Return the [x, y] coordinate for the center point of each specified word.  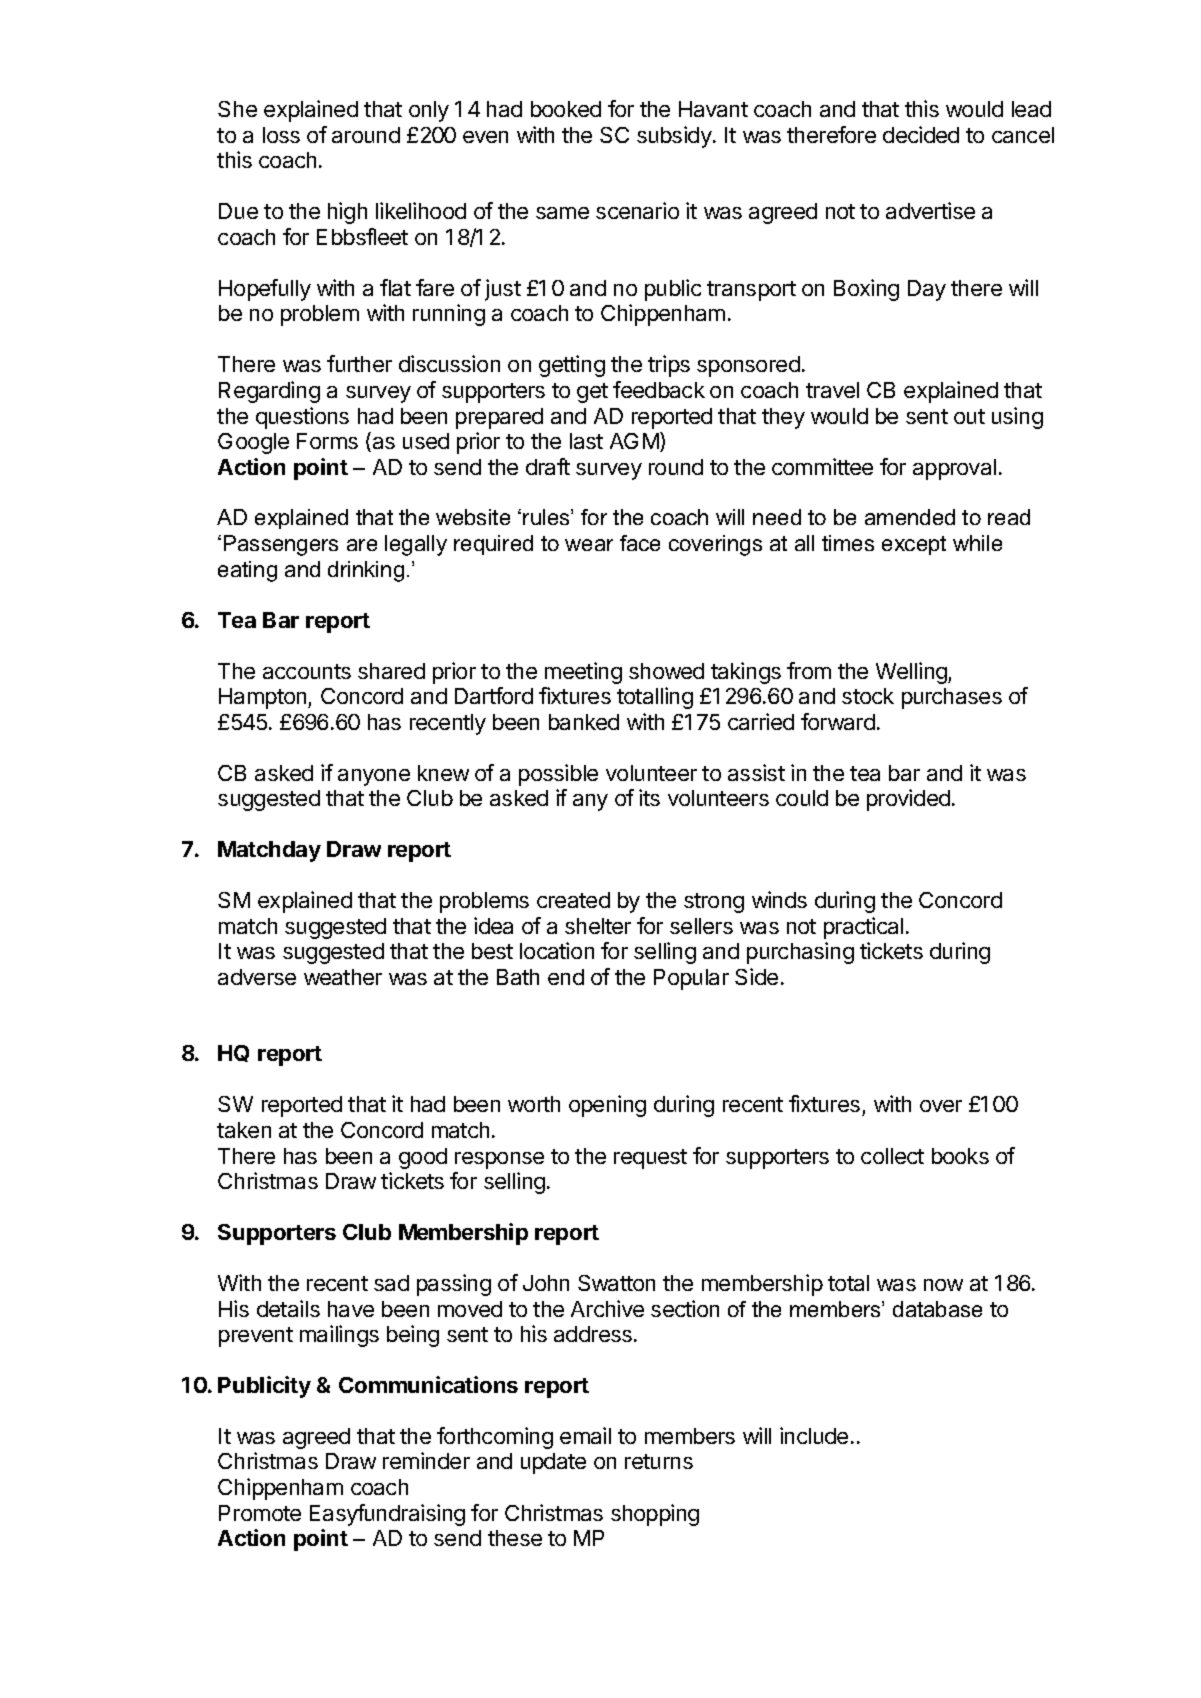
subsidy [674, 137]
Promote [260, 1513]
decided [921, 134]
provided [908, 800]
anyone [374, 777]
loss [281, 135]
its [649, 797]
